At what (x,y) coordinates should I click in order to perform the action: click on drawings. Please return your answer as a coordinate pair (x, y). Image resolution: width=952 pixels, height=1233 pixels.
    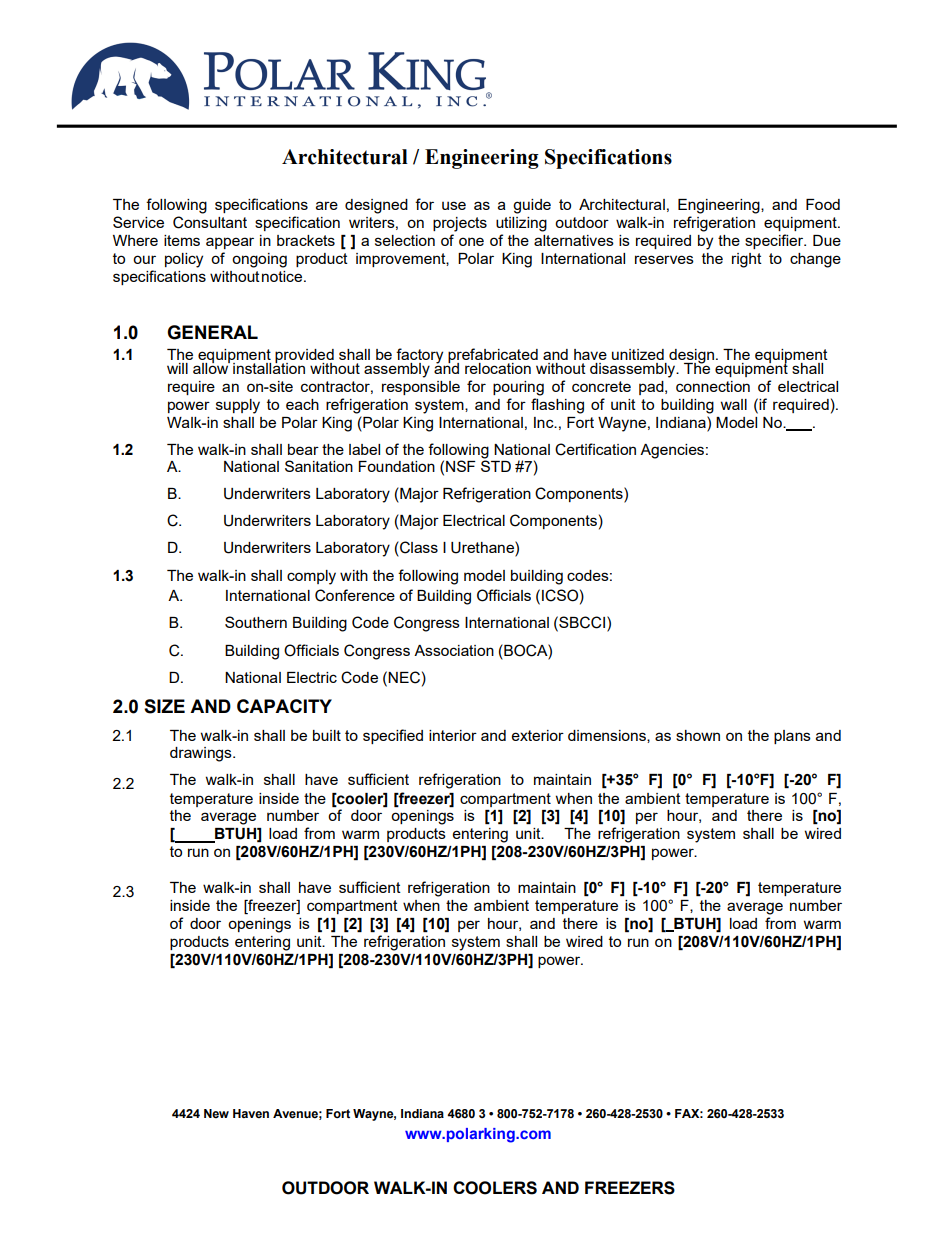
    Looking at the image, I should click on (202, 754).
